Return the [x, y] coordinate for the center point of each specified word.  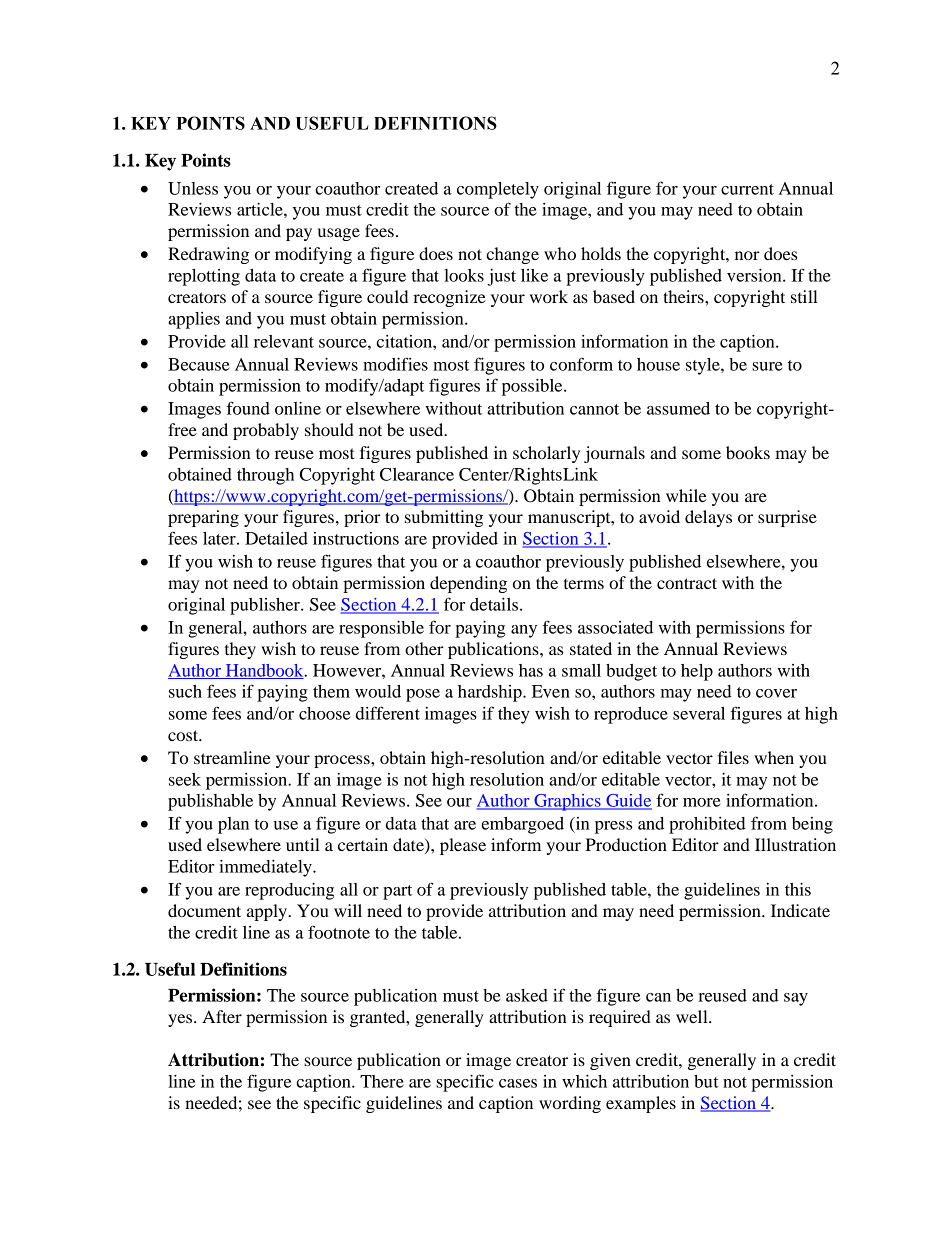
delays [708, 518]
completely [498, 190]
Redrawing [208, 255]
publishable [210, 802]
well [693, 1016]
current [747, 189]
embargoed [522, 825]
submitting [444, 518]
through [265, 476]
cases [518, 1083]
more [702, 802]
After [222, 1016]
